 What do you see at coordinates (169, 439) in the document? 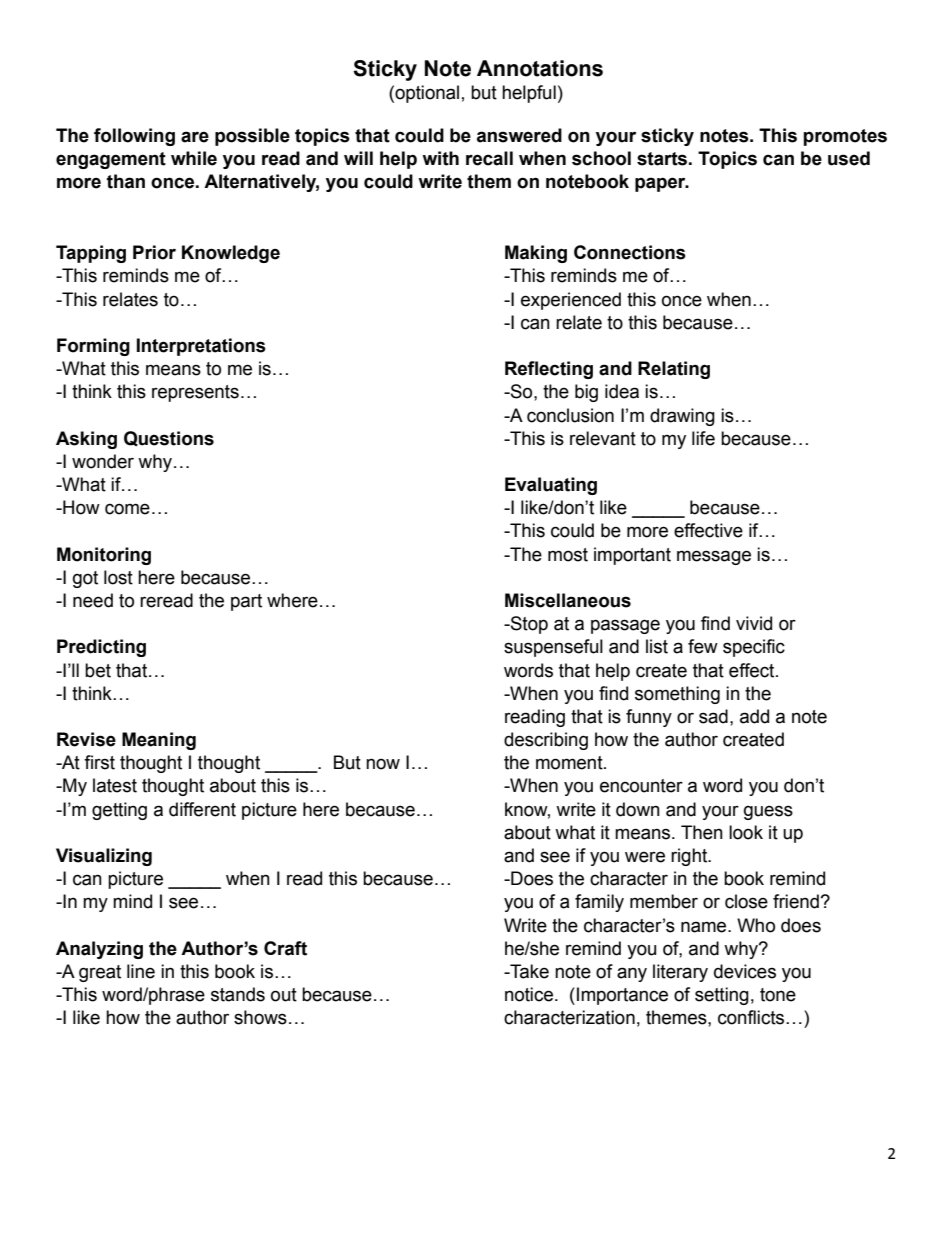
I see `Questions` at bounding box center [169, 439].
